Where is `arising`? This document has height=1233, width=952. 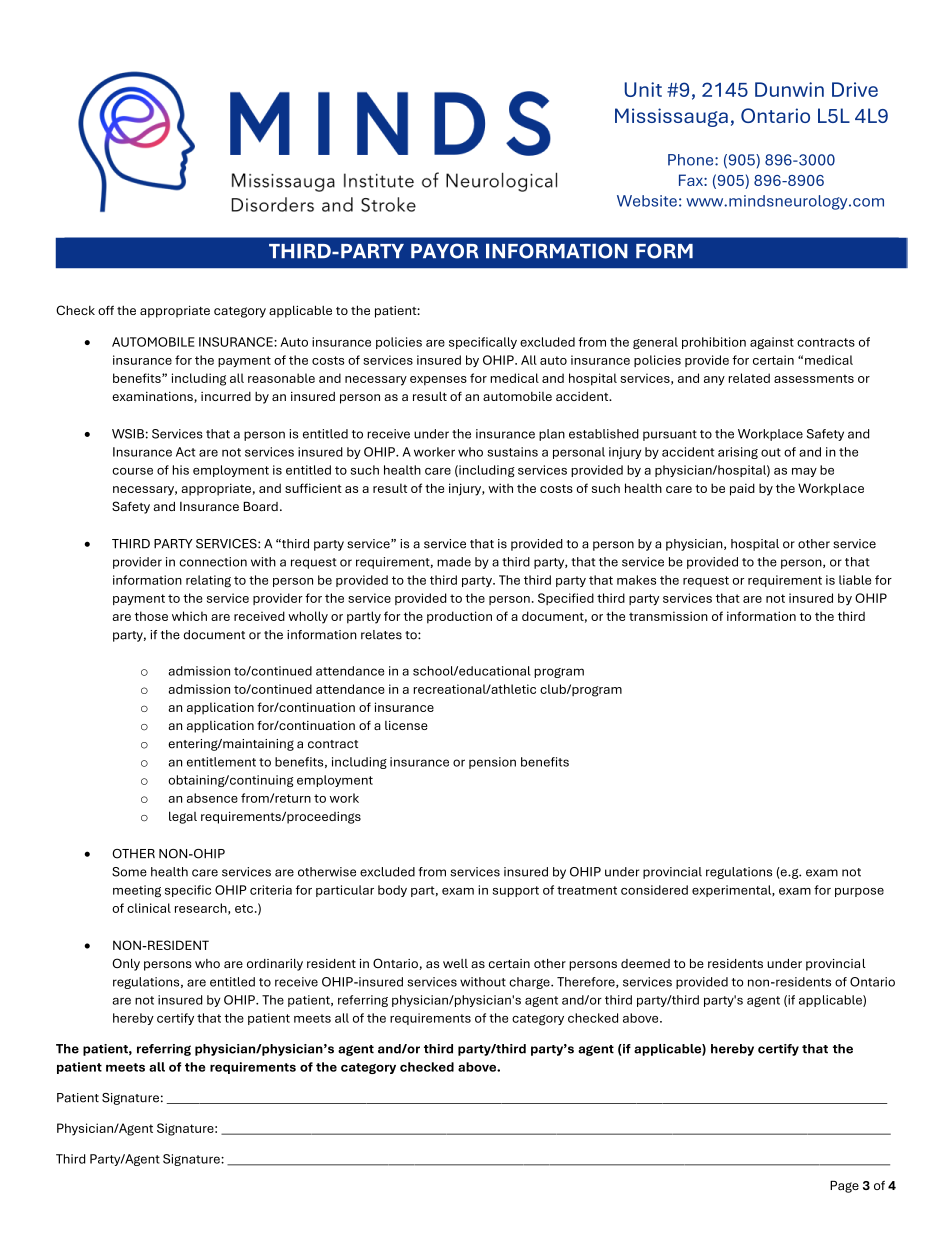
arising is located at coordinates (738, 453).
